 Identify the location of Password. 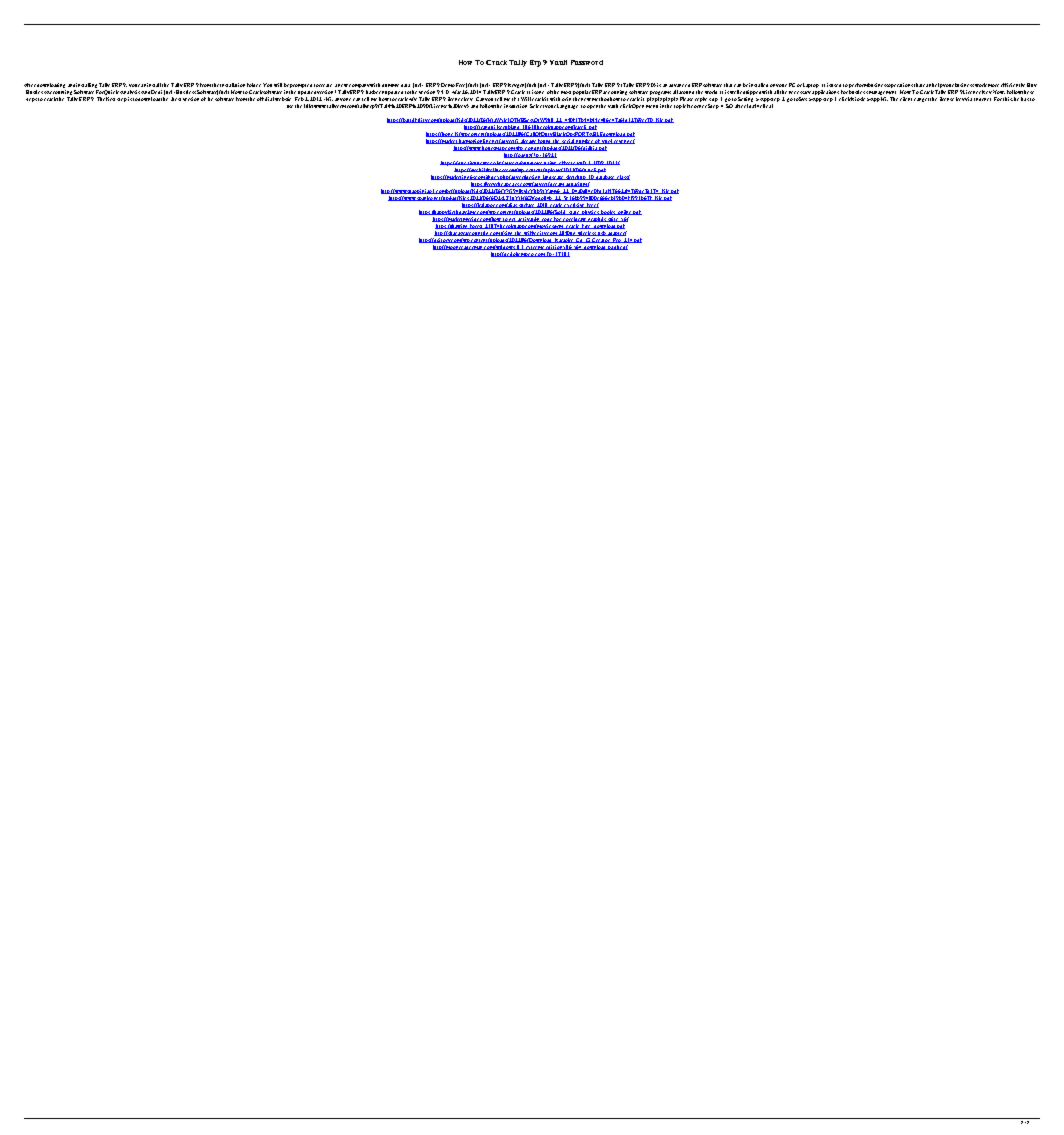
(587, 62).
